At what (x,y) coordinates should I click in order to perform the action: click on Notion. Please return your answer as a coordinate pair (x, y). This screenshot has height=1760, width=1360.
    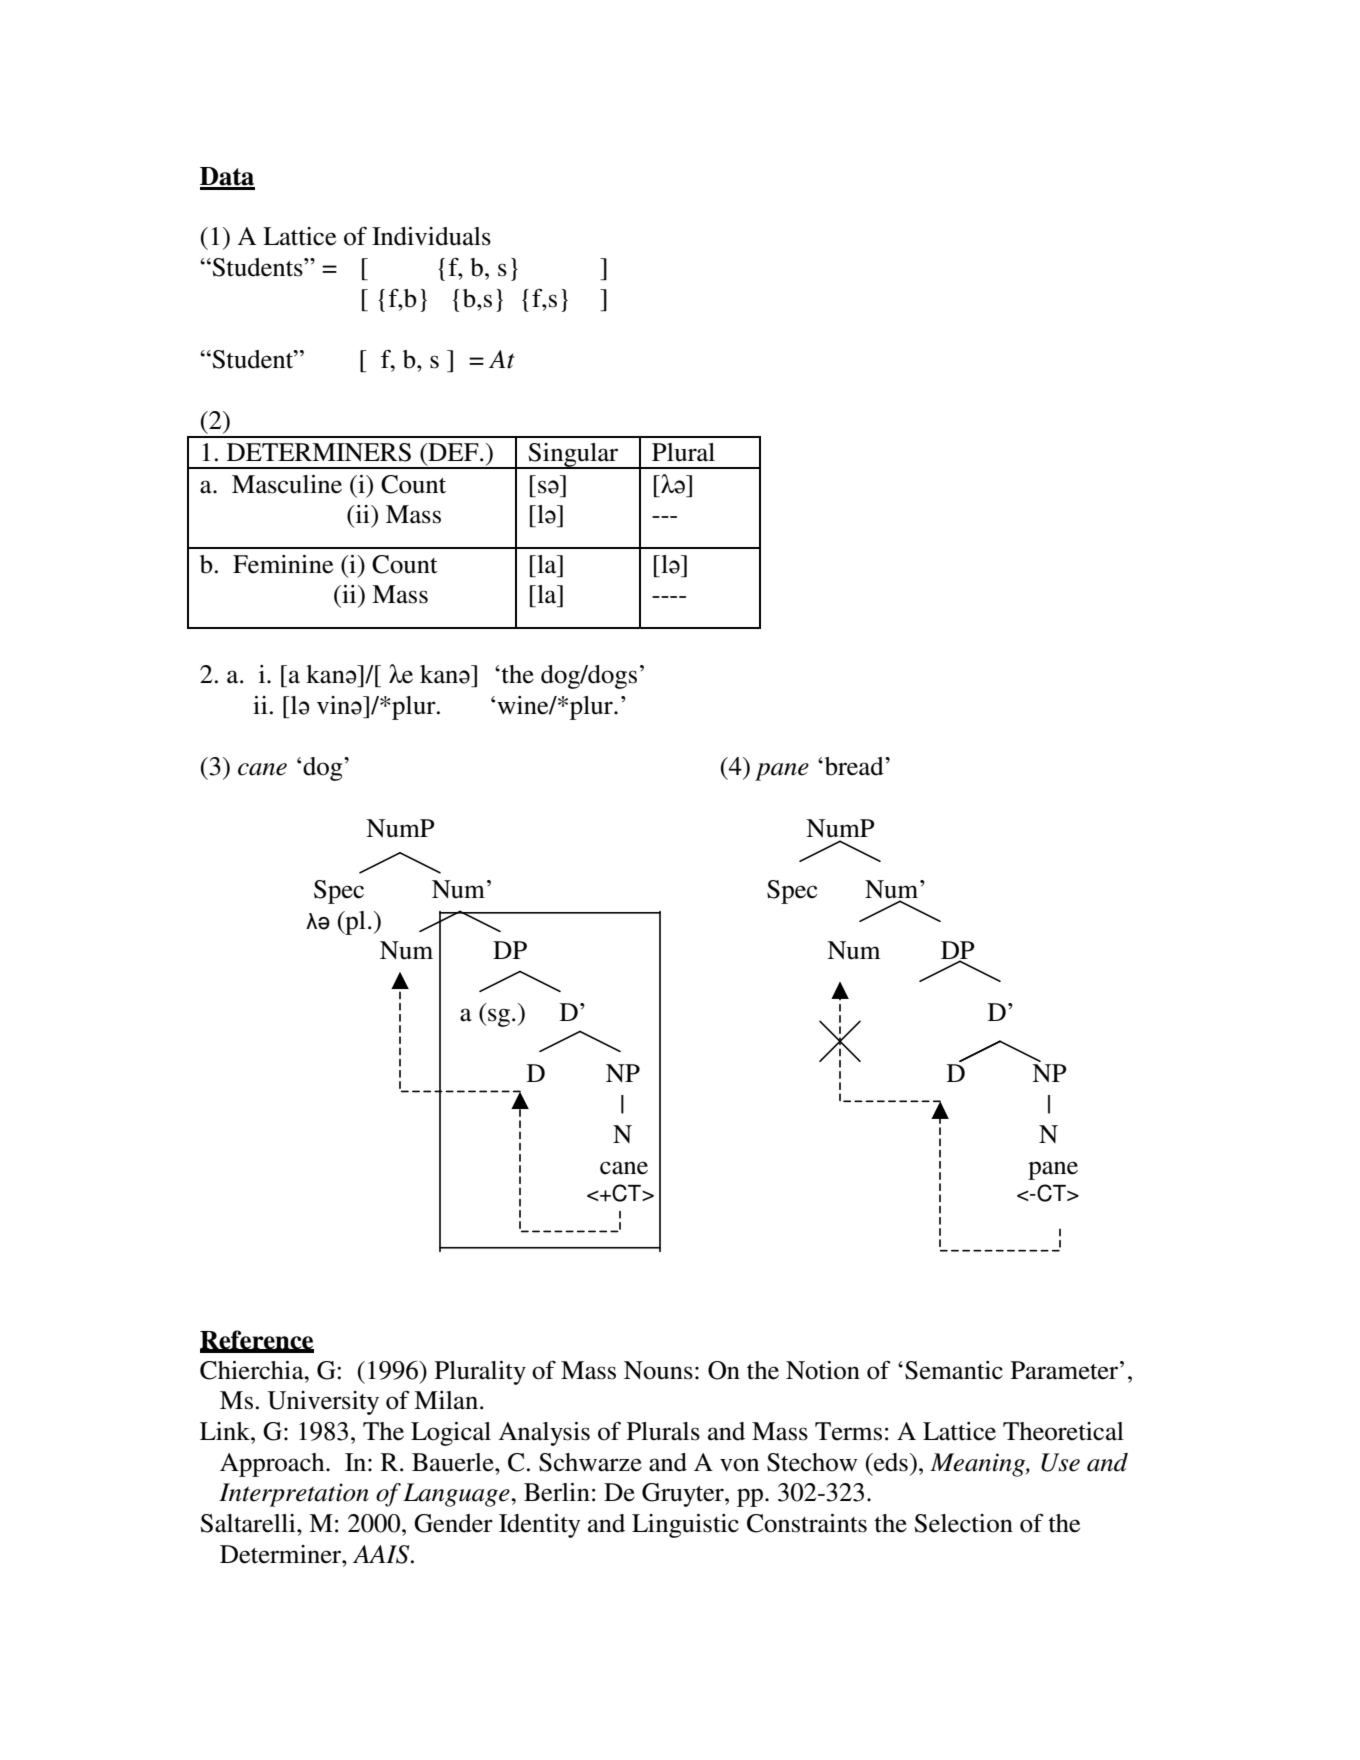
    Looking at the image, I should click on (823, 1370).
